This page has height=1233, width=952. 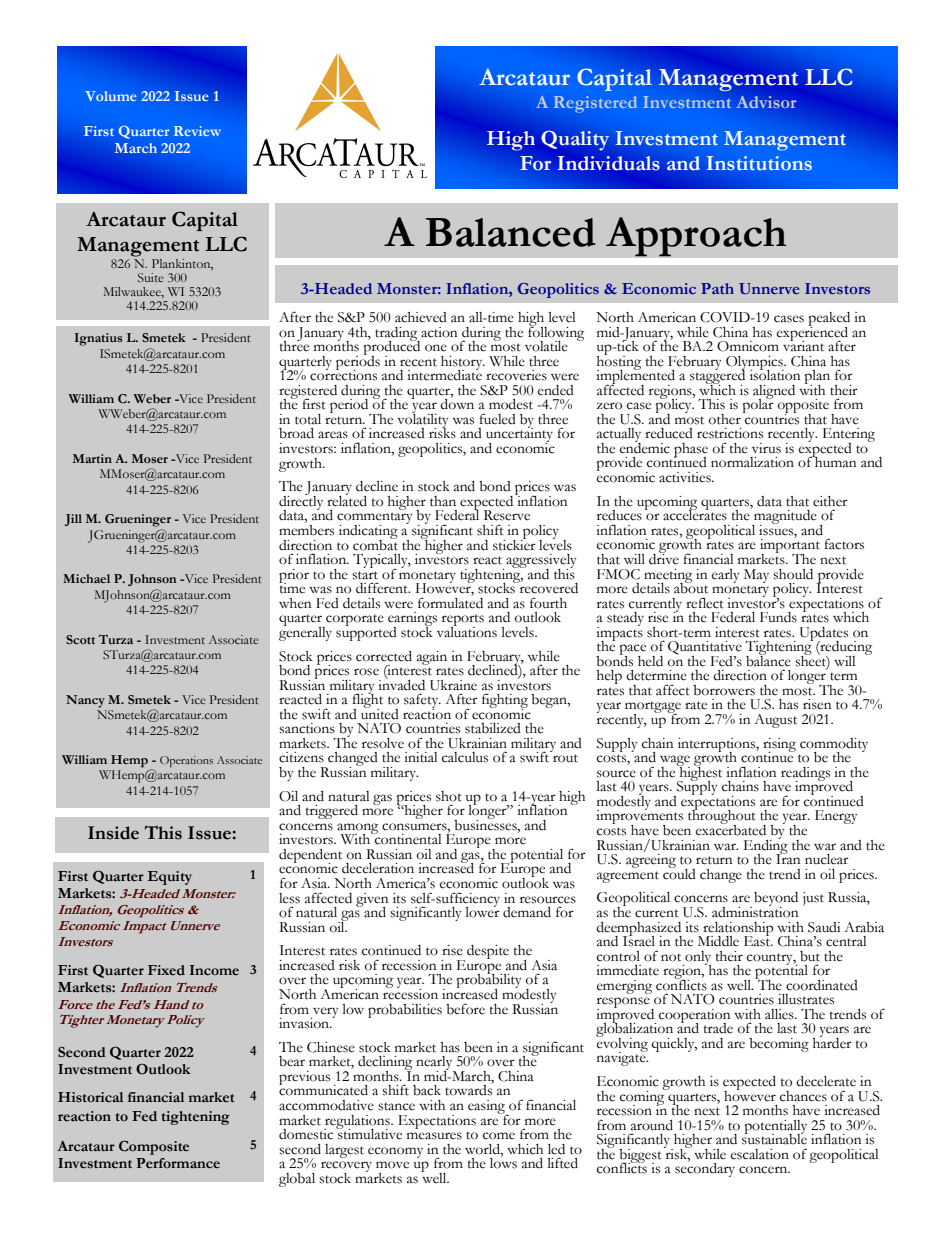 I want to click on Quality, so click(x=575, y=140).
